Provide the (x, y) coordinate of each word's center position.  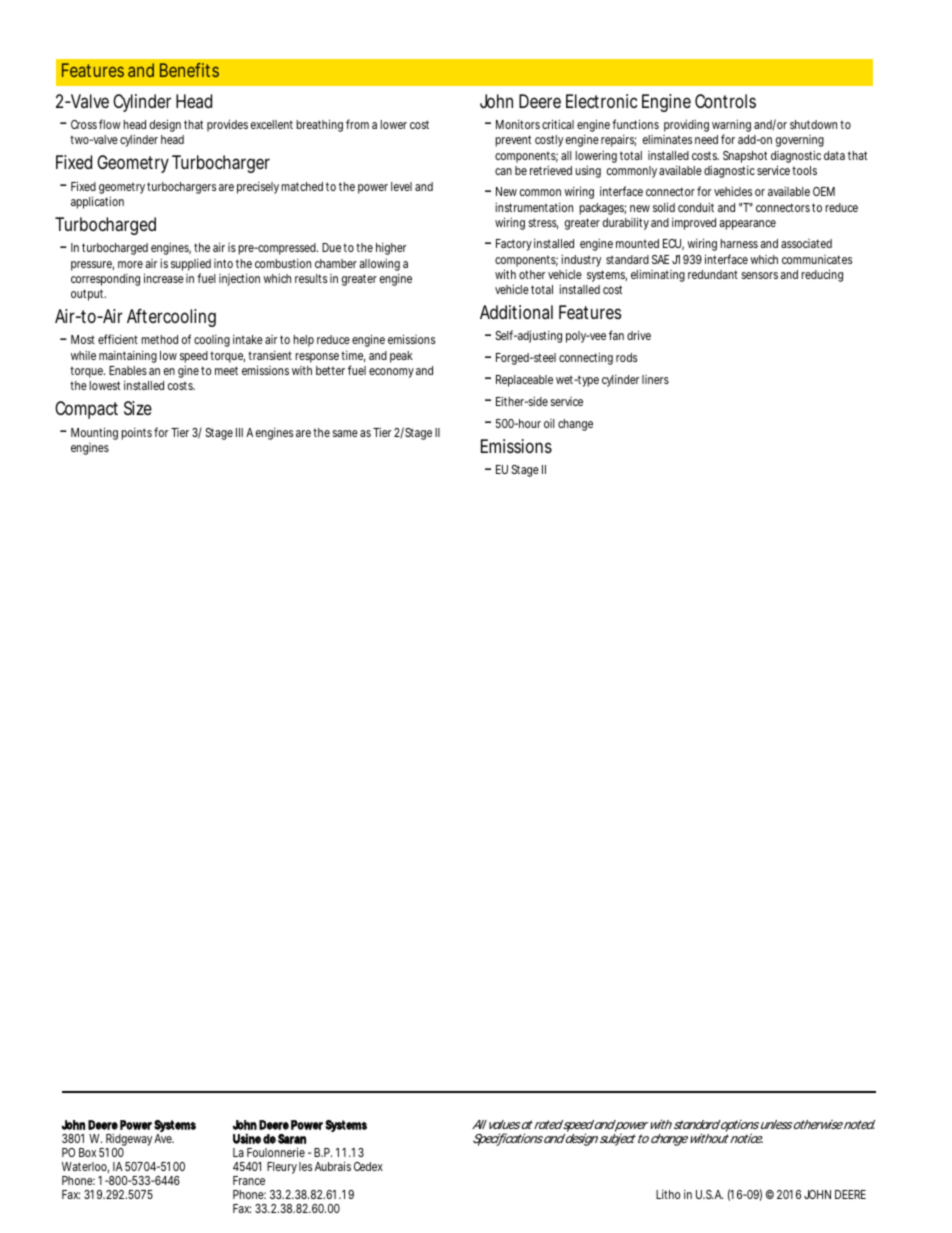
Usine (247, 1138)
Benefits (189, 70)
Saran (292, 1139)
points (138, 434)
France (249, 1180)
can (503, 171)
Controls (725, 101)
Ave (164, 1138)
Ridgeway (130, 1141)
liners (655, 379)
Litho (668, 1194)
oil (549, 423)
